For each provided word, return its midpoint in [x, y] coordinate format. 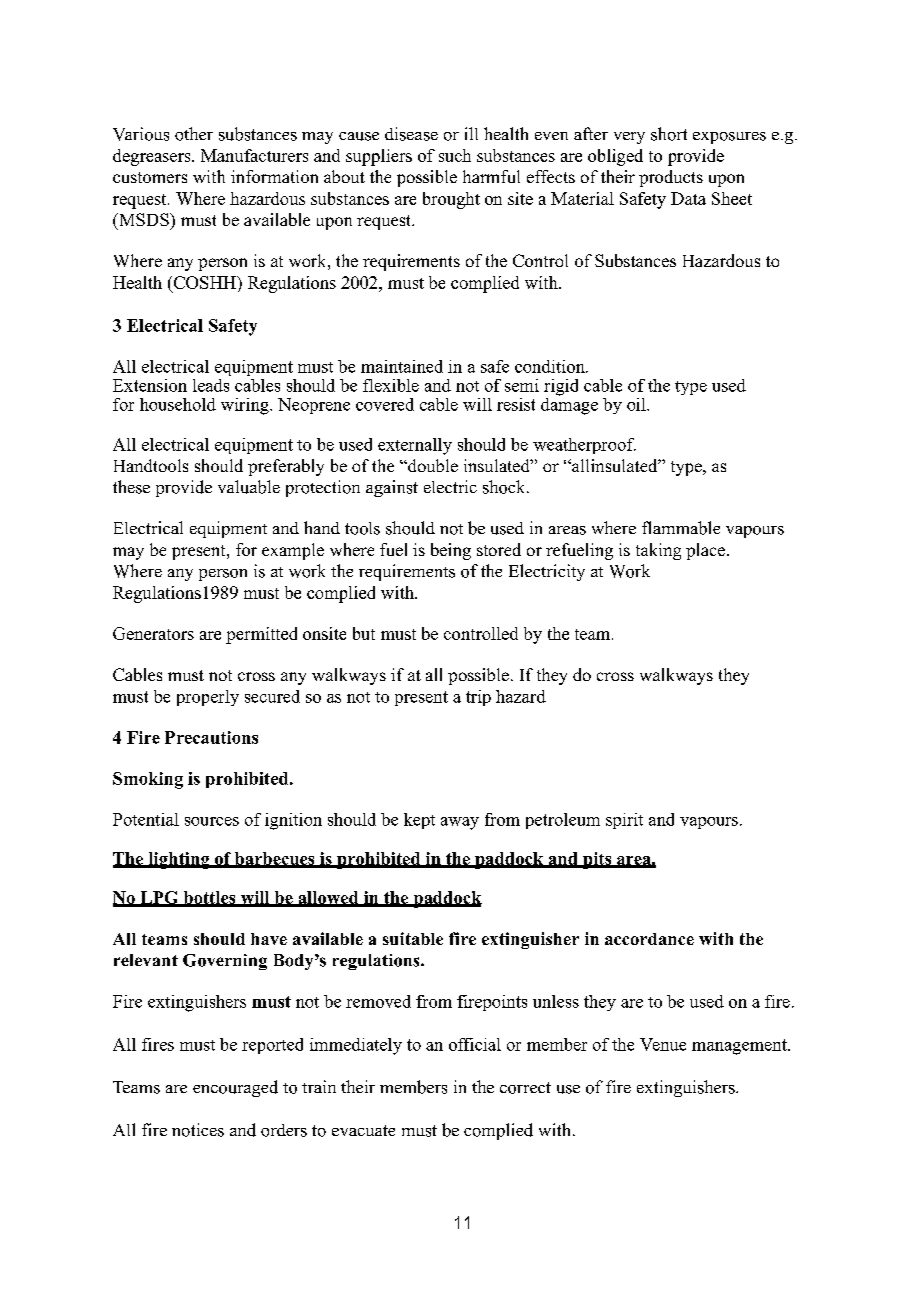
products [671, 178]
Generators [153, 633]
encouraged [235, 1088]
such [455, 155]
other [194, 134]
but [364, 633]
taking [658, 551]
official [475, 1044]
